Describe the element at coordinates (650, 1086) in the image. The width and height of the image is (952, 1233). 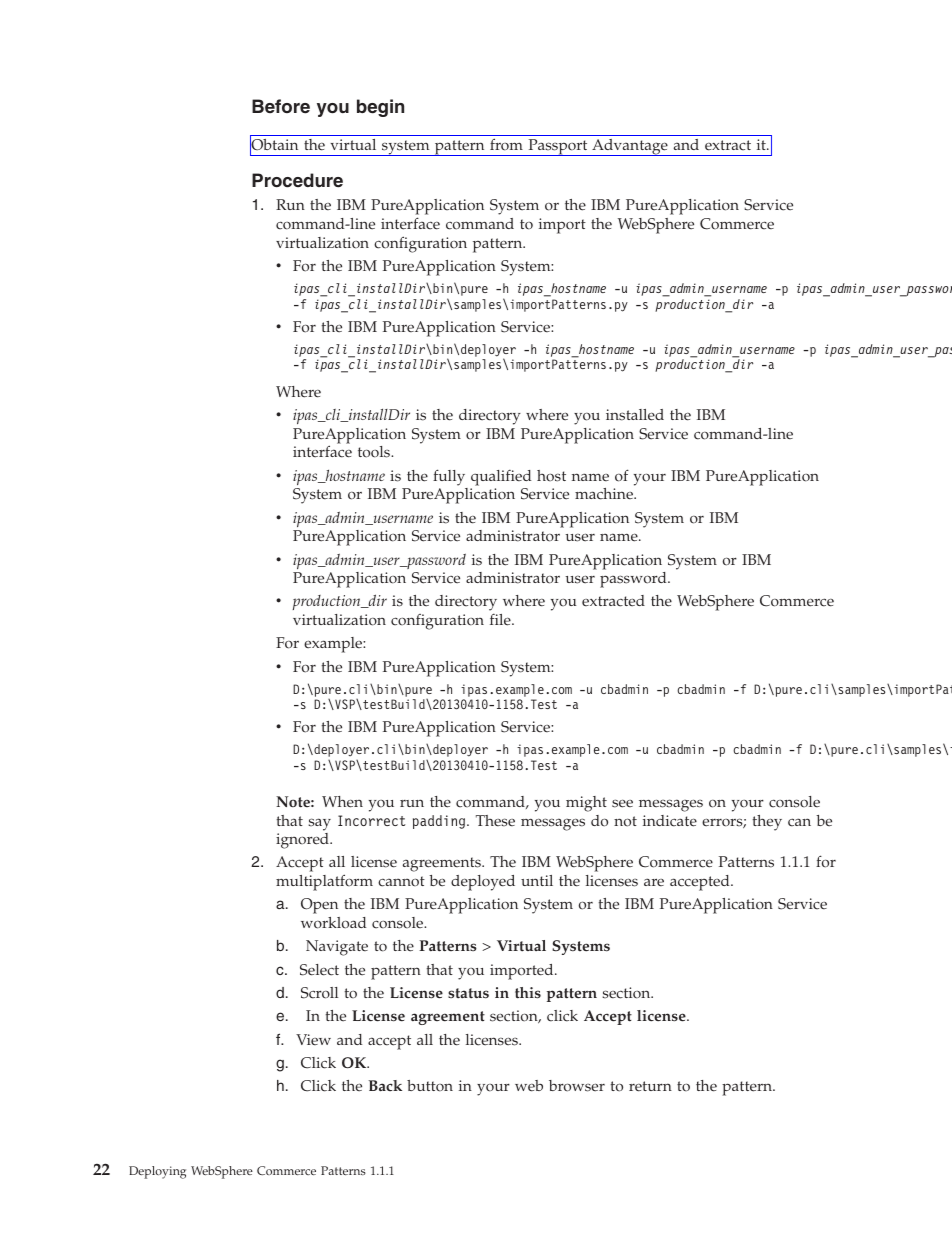
I see `return` at that location.
